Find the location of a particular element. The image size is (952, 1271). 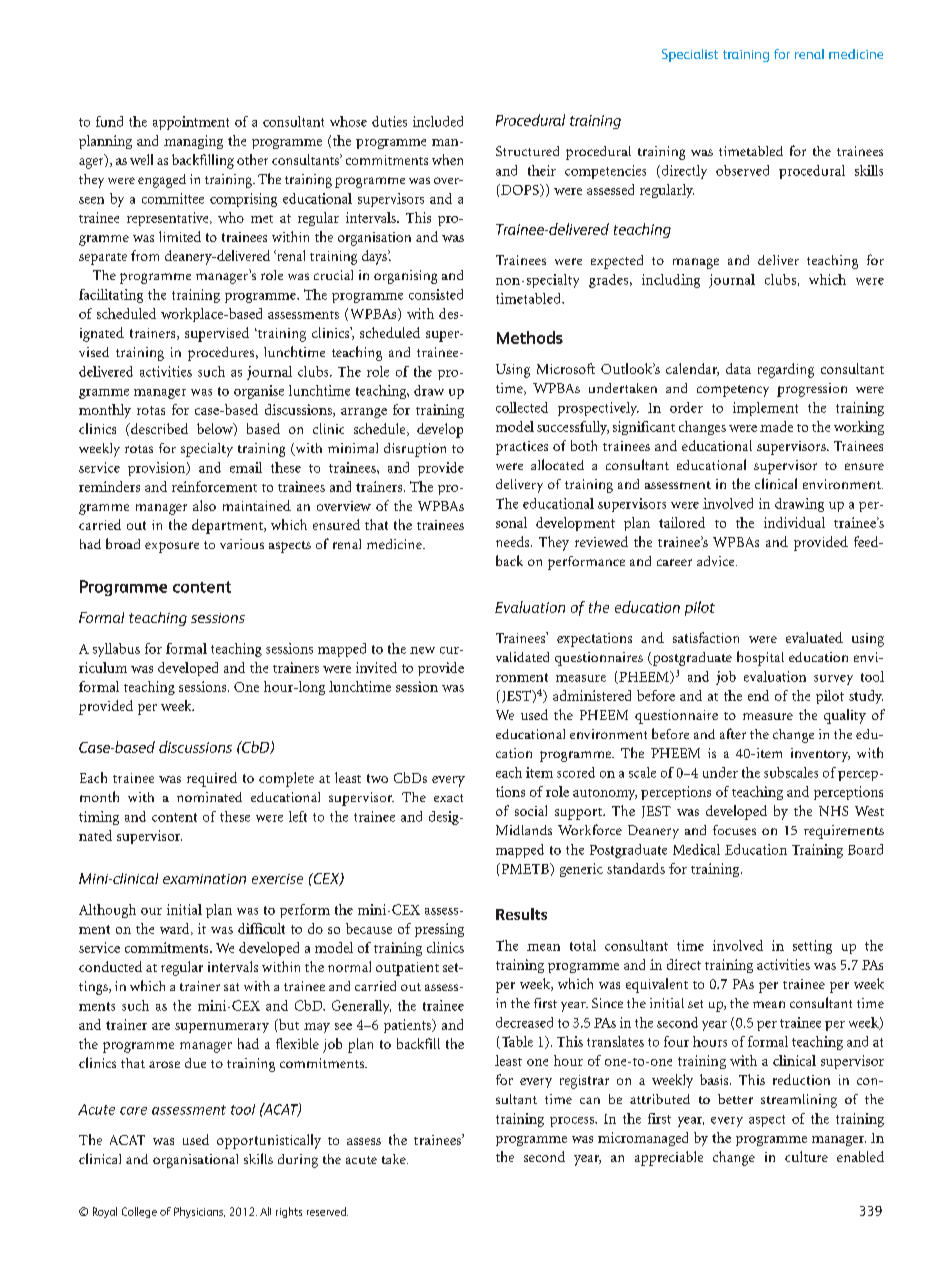

managing is located at coordinates (193, 142).
